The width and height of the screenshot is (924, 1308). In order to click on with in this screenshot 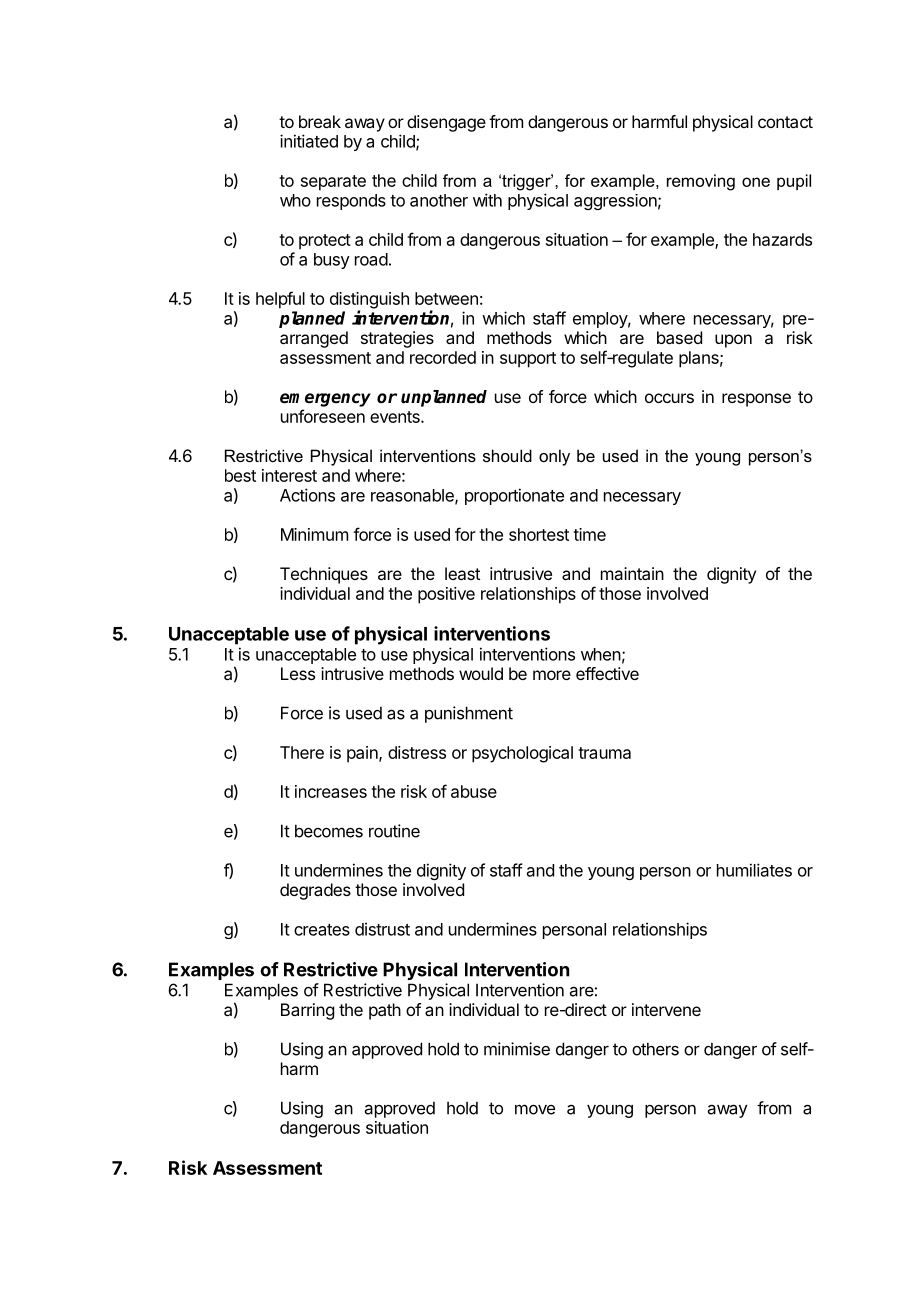, I will do `click(487, 200)`.
